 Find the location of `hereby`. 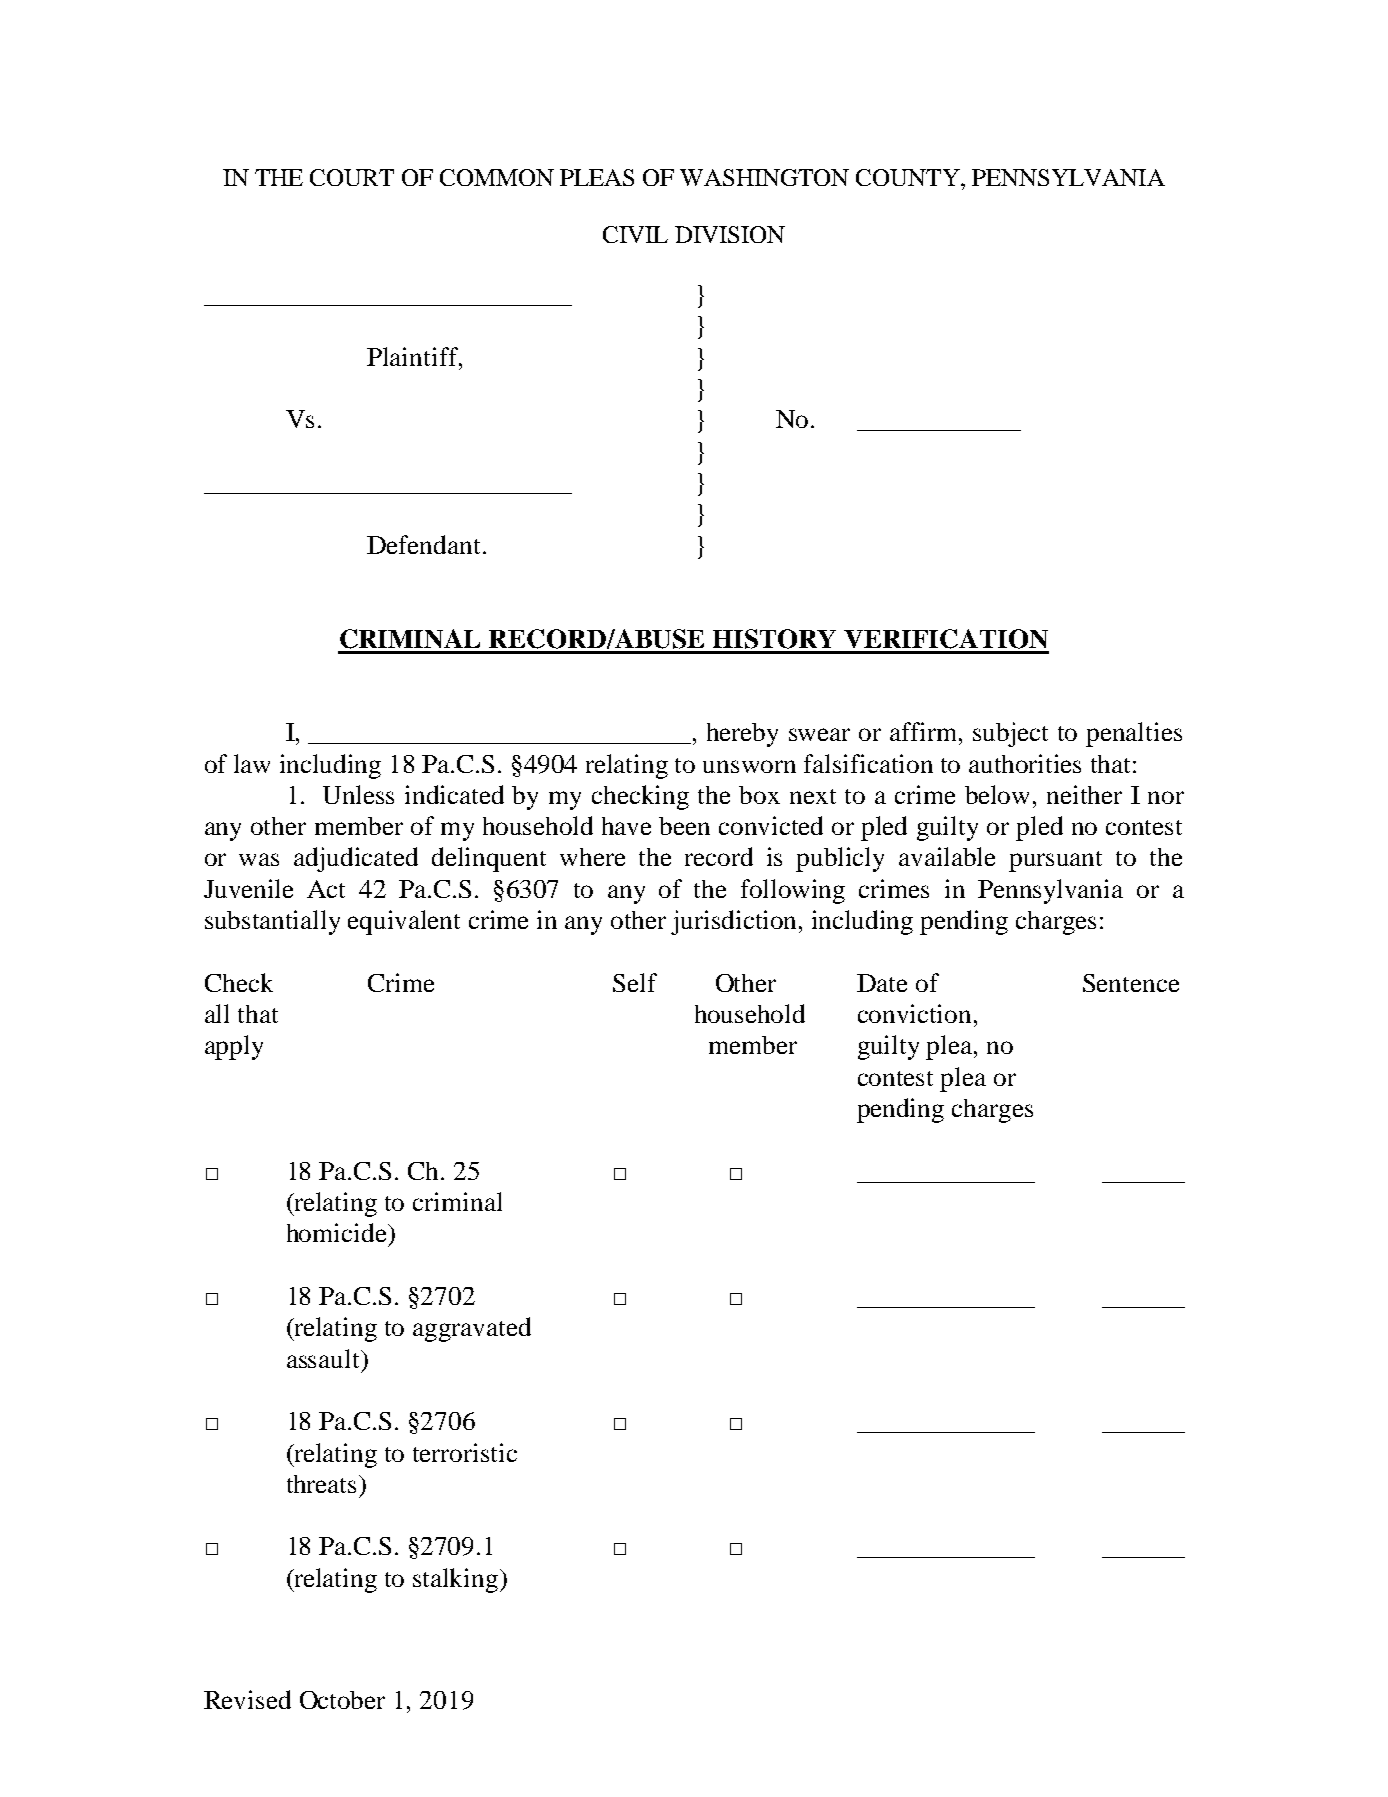

hereby is located at coordinates (742, 735).
